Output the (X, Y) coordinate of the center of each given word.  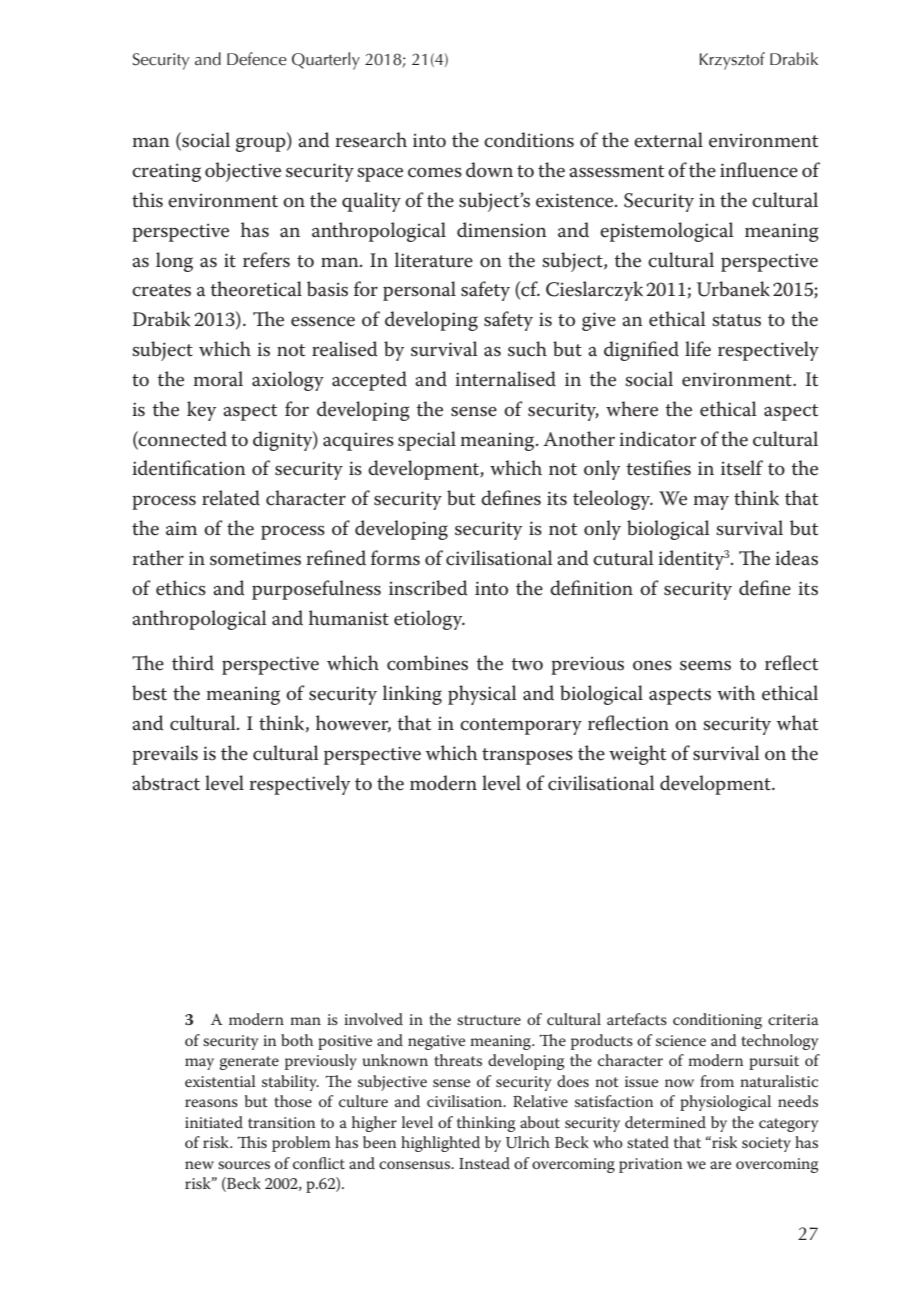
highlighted (440, 1144)
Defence (257, 59)
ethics (181, 588)
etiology (429, 620)
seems (705, 665)
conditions (529, 140)
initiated (214, 1122)
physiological (725, 1103)
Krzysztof (732, 61)
